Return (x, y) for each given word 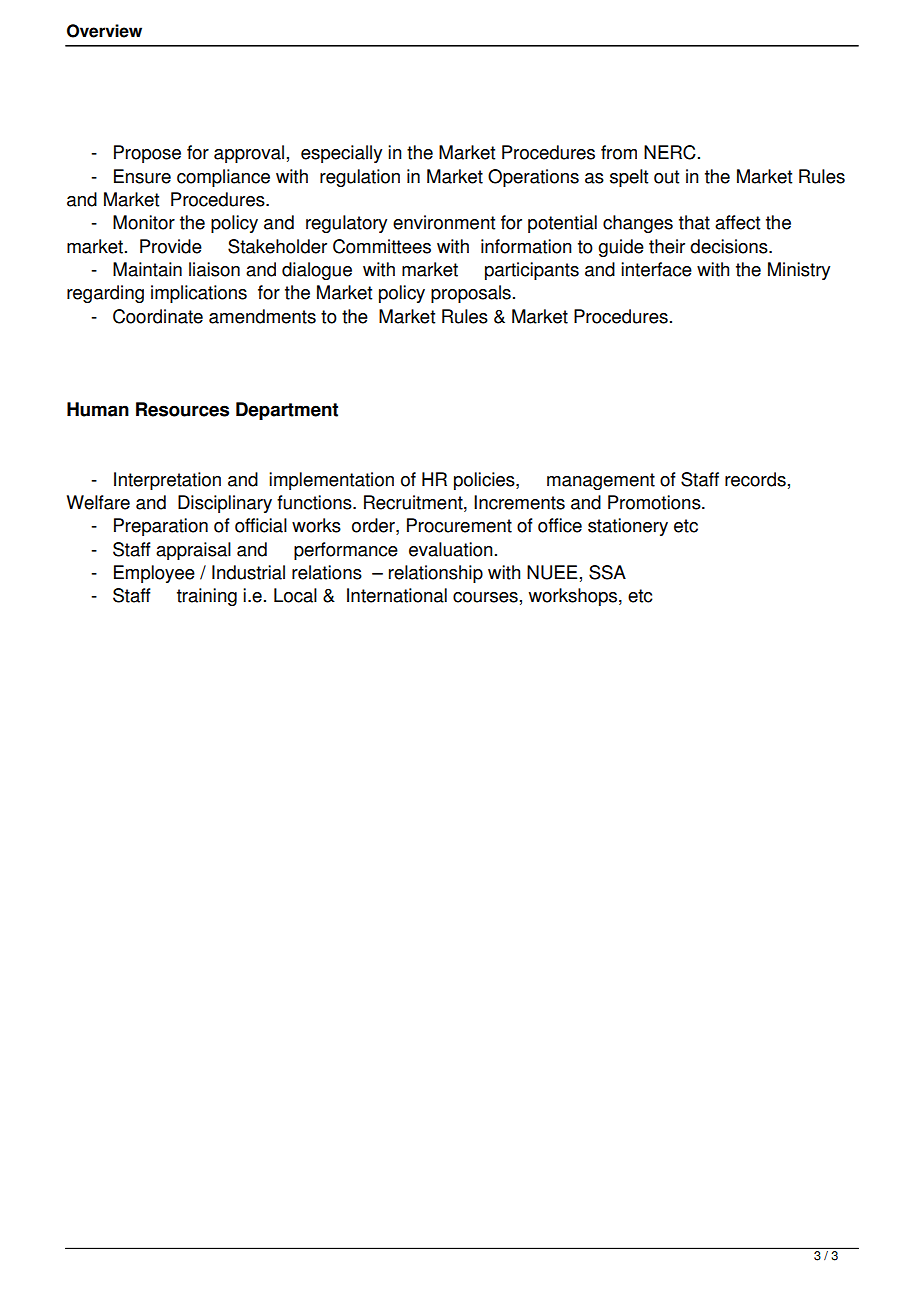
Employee (154, 574)
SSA (607, 572)
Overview (104, 31)
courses (485, 597)
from (619, 152)
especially (341, 154)
